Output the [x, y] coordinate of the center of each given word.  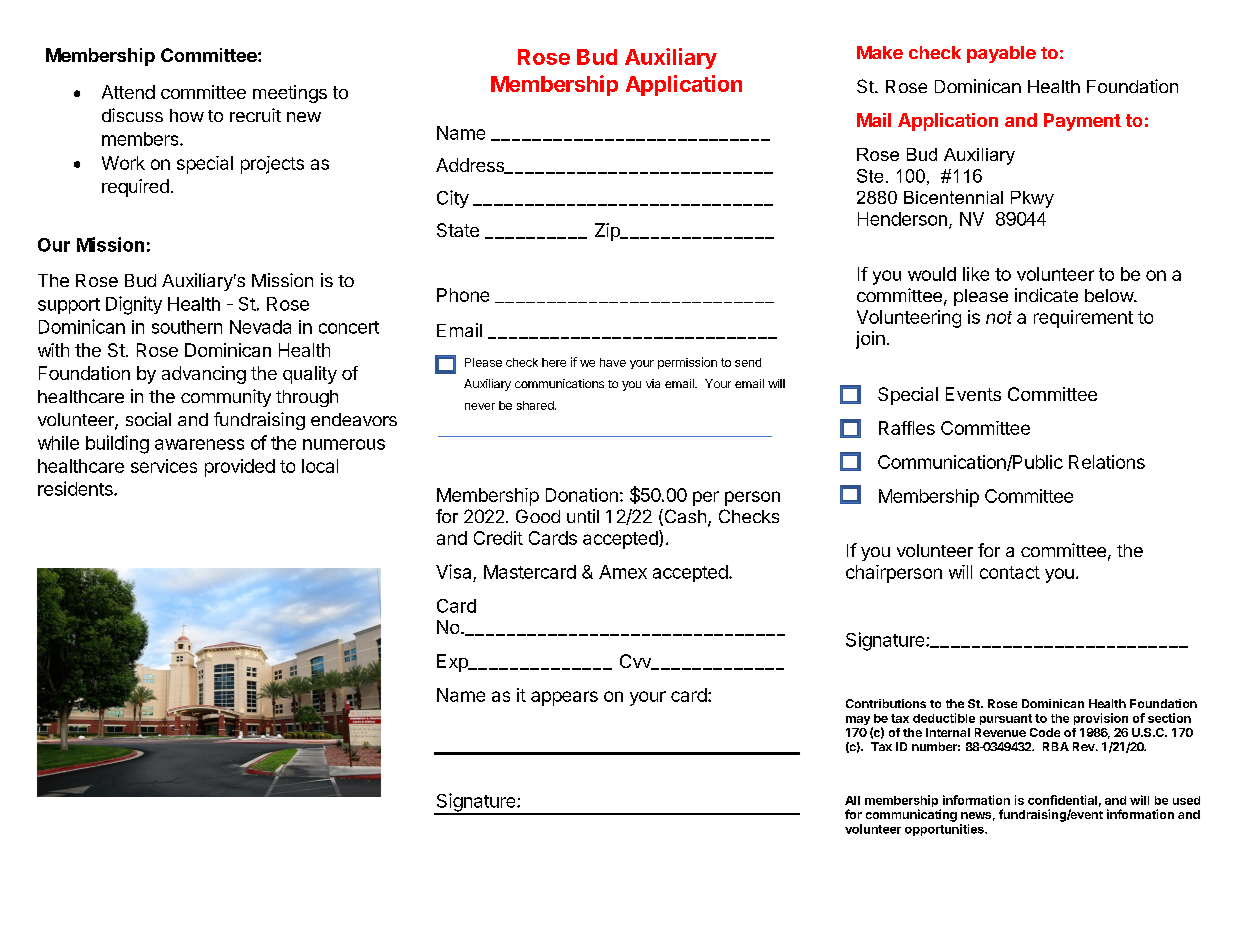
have [613, 362]
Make [880, 52]
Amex [623, 572]
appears [564, 698]
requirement [1083, 319]
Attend [128, 92]
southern [187, 327]
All [852, 800]
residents [76, 488]
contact [1010, 572]
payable [1001, 54]
